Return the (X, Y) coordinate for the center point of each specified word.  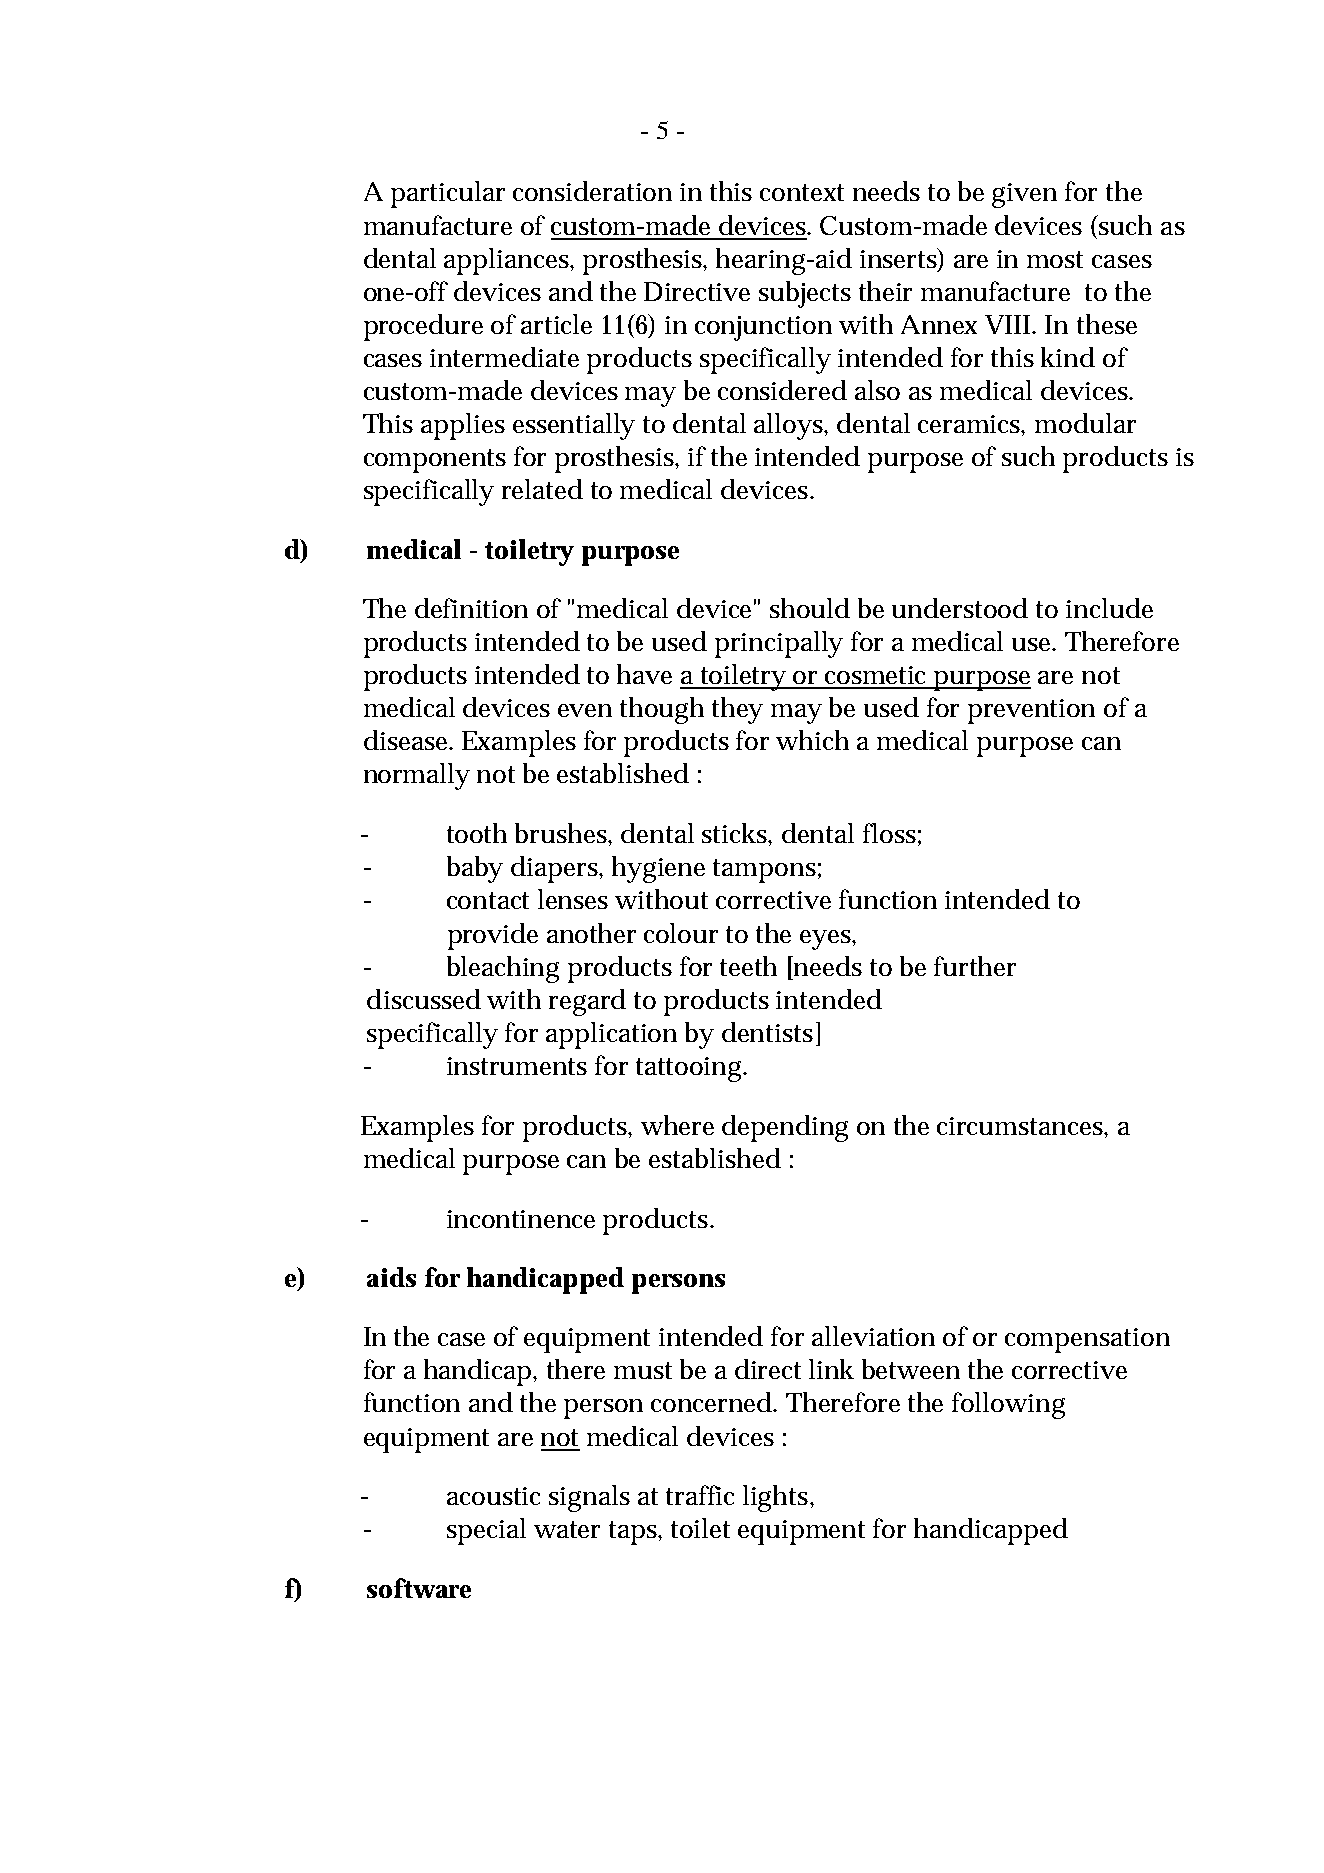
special (486, 1531)
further (975, 966)
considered (782, 390)
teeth (748, 966)
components (435, 461)
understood (960, 608)
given (1024, 195)
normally (417, 776)
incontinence (521, 1219)
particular (448, 194)
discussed (424, 999)
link (831, 1369)
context (802, 192)
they (737, 710)
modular (1085, 423)
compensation (1087, 1340)
